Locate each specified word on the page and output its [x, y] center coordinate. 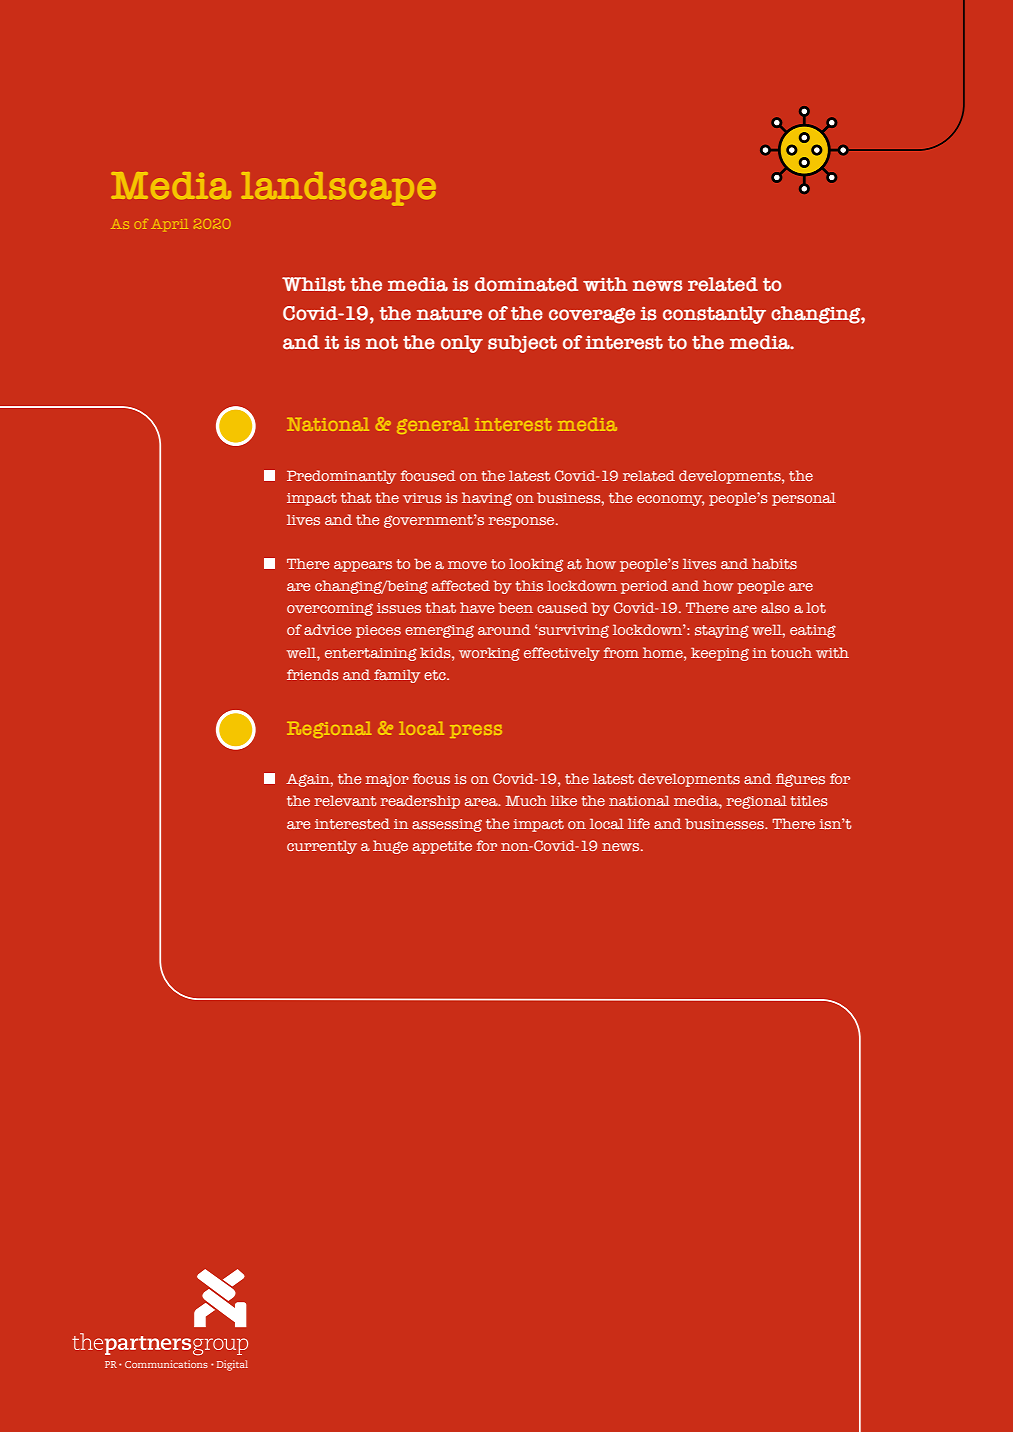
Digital [232, 1365]
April [171, 225]
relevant [345, 800]
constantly [714, 315]
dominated [526, 284]
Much [526, 800]
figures [800, 780]
